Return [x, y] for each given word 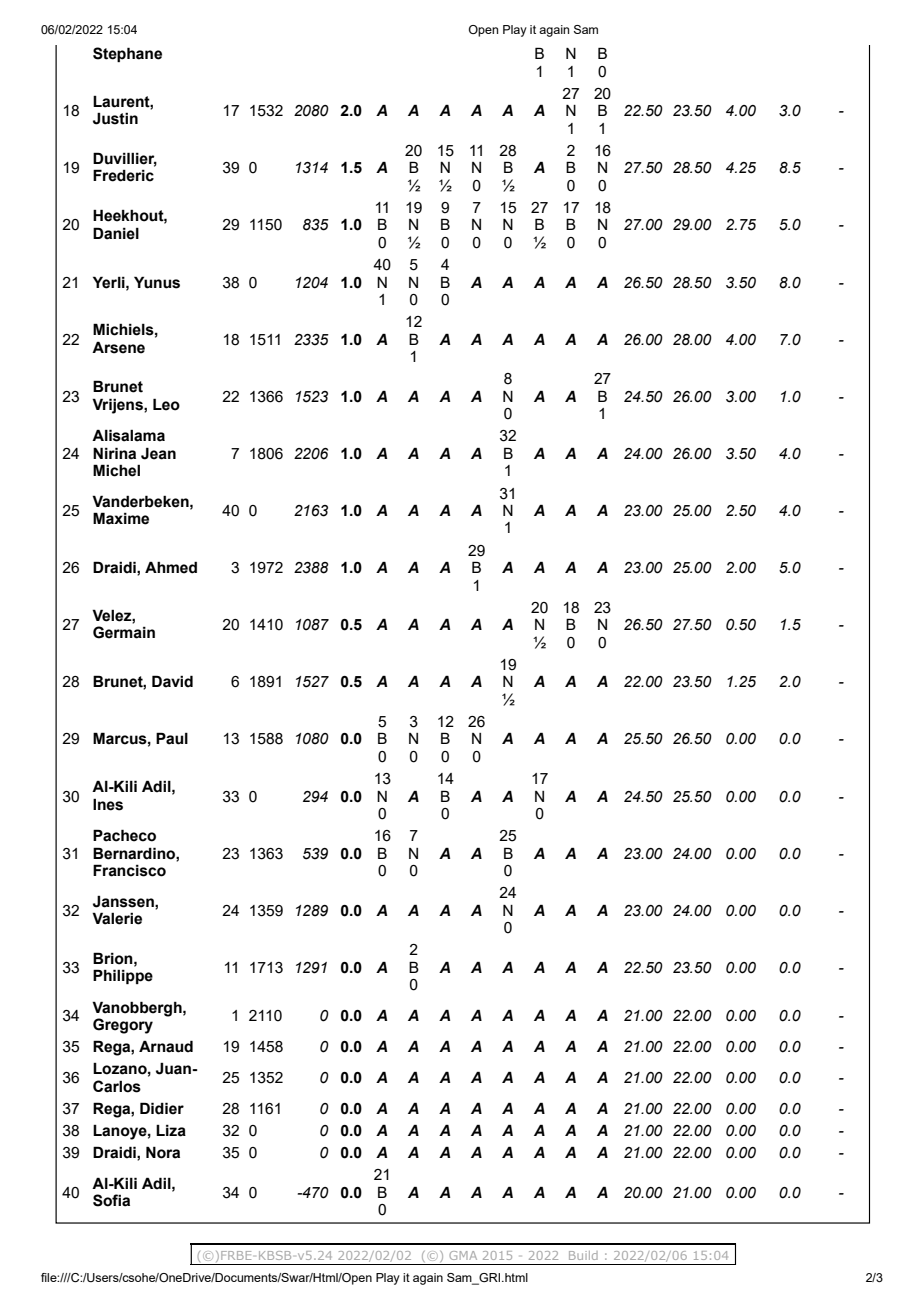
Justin [115, 119]
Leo [166, 404]
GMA [463, 1255]
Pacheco [124, 835]
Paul [172, 738]
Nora [163, 1152]
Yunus [157, 282]
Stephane [127, 54]
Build [583, 1255]
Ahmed [171, 567]
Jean [158, 453]
